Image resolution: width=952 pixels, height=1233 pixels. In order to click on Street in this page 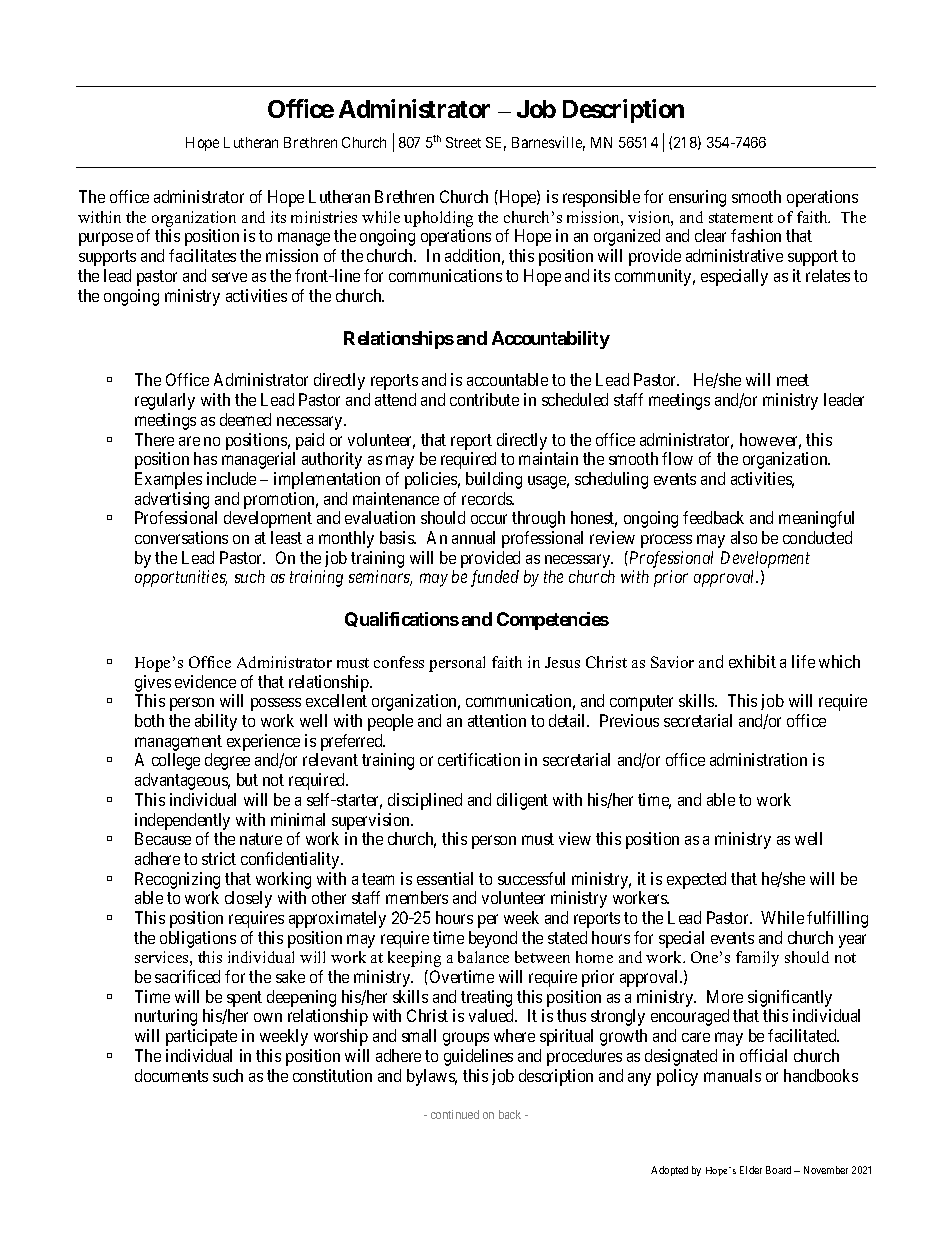, I will do `click(463, 142)`.
